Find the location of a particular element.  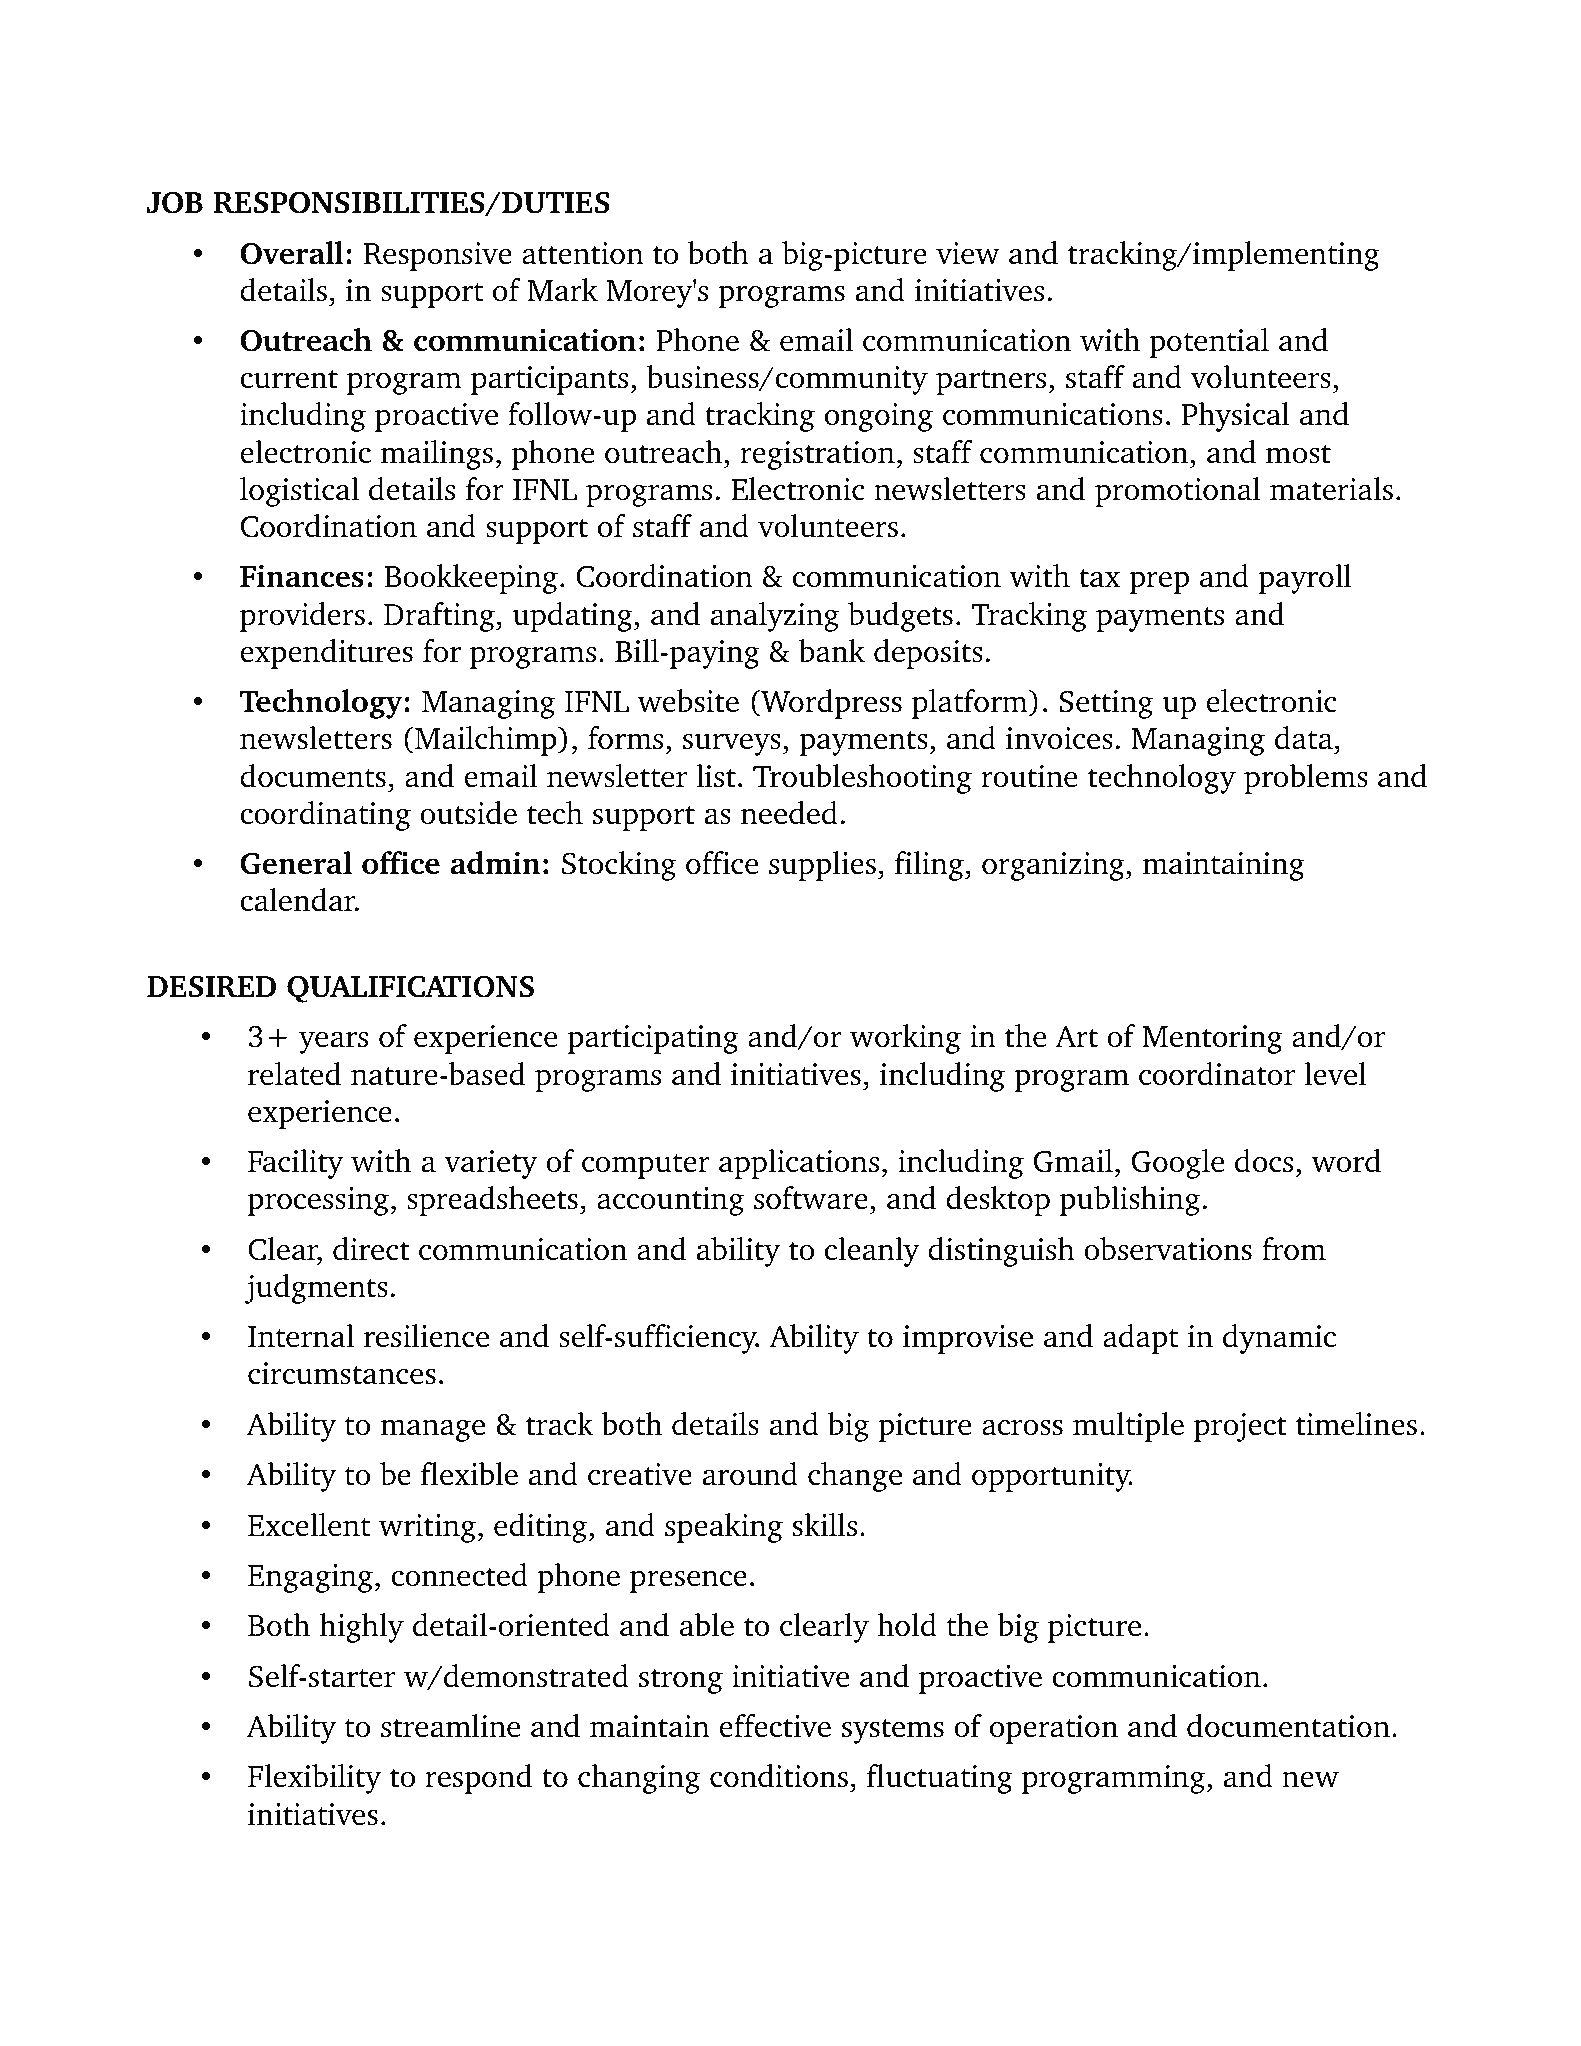

surveys is located at coordinates (732, 744).
